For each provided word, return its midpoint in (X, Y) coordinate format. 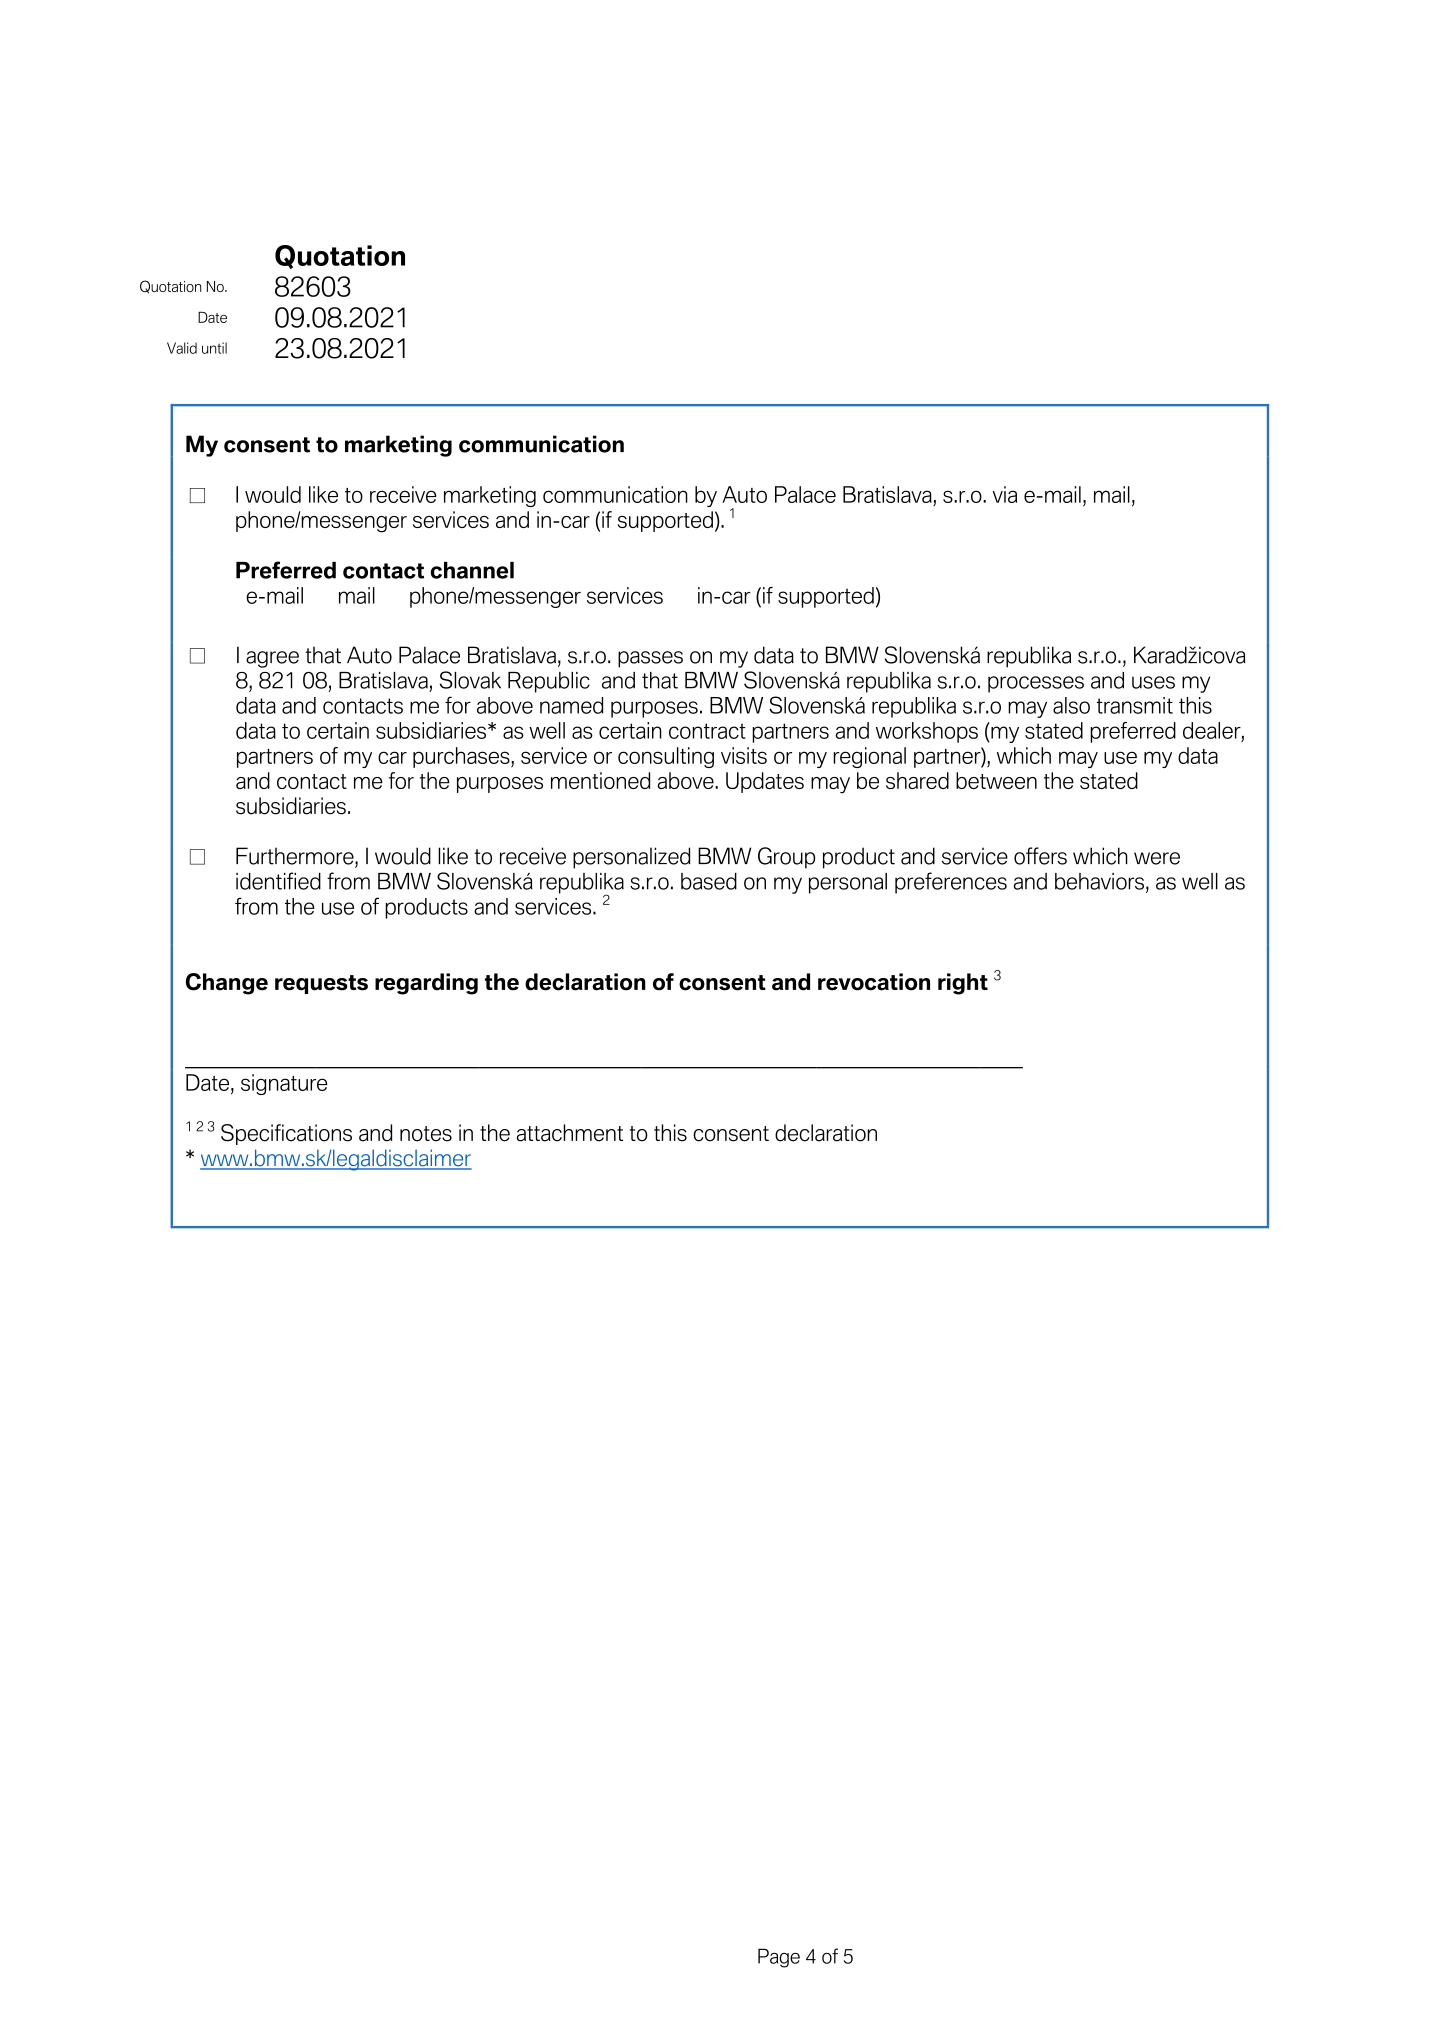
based (709, 881)
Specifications (286, 1134)
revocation (874, 982)
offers (1040, 856)
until (214, 348)
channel (472, 570)
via (1004, 494)
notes (426, 1134)
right (963, 984)
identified (278, 881)
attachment (570, 1133)
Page (779, 1958)
